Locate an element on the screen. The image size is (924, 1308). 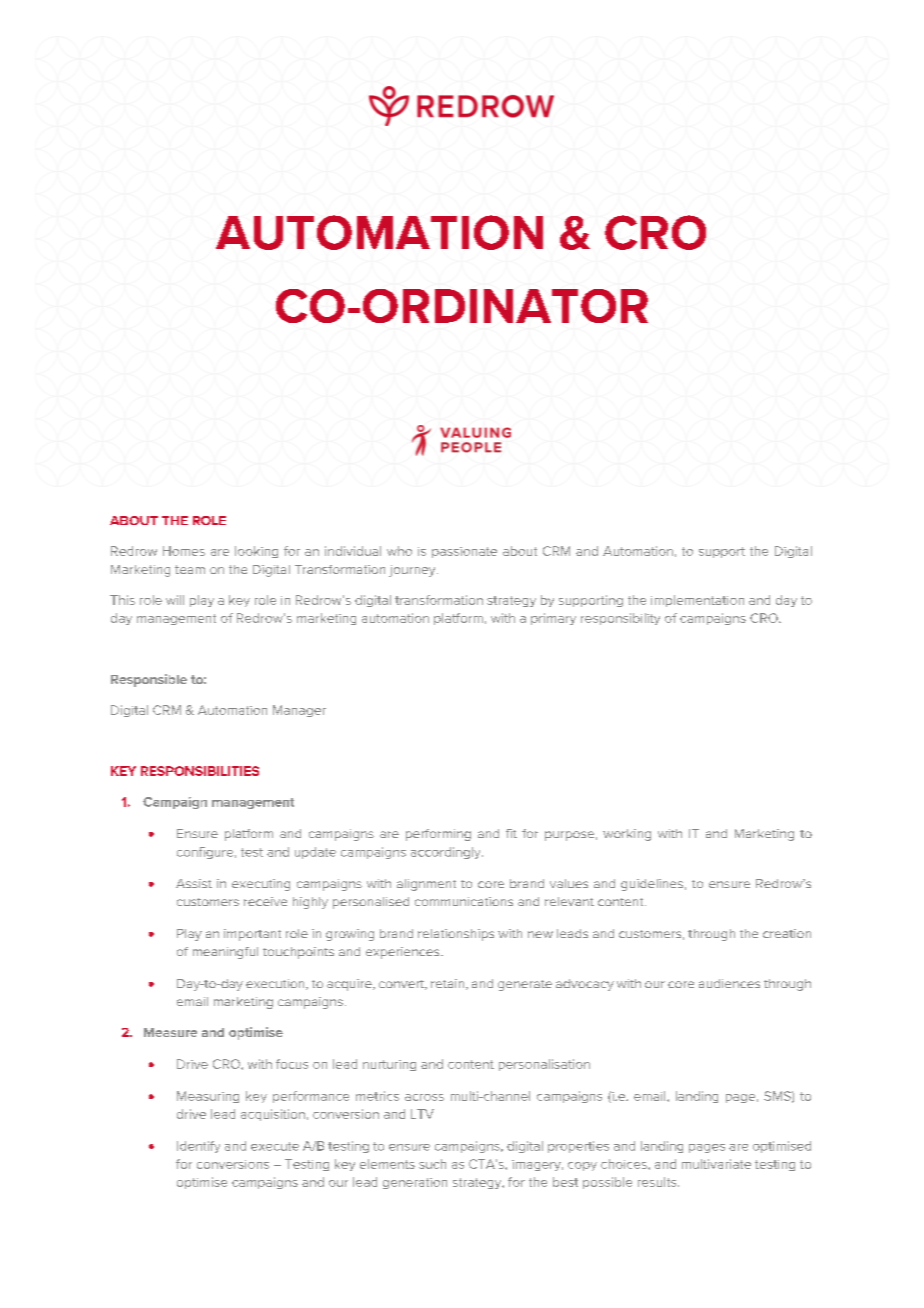
Assist is located at coordinates (194, 883).
